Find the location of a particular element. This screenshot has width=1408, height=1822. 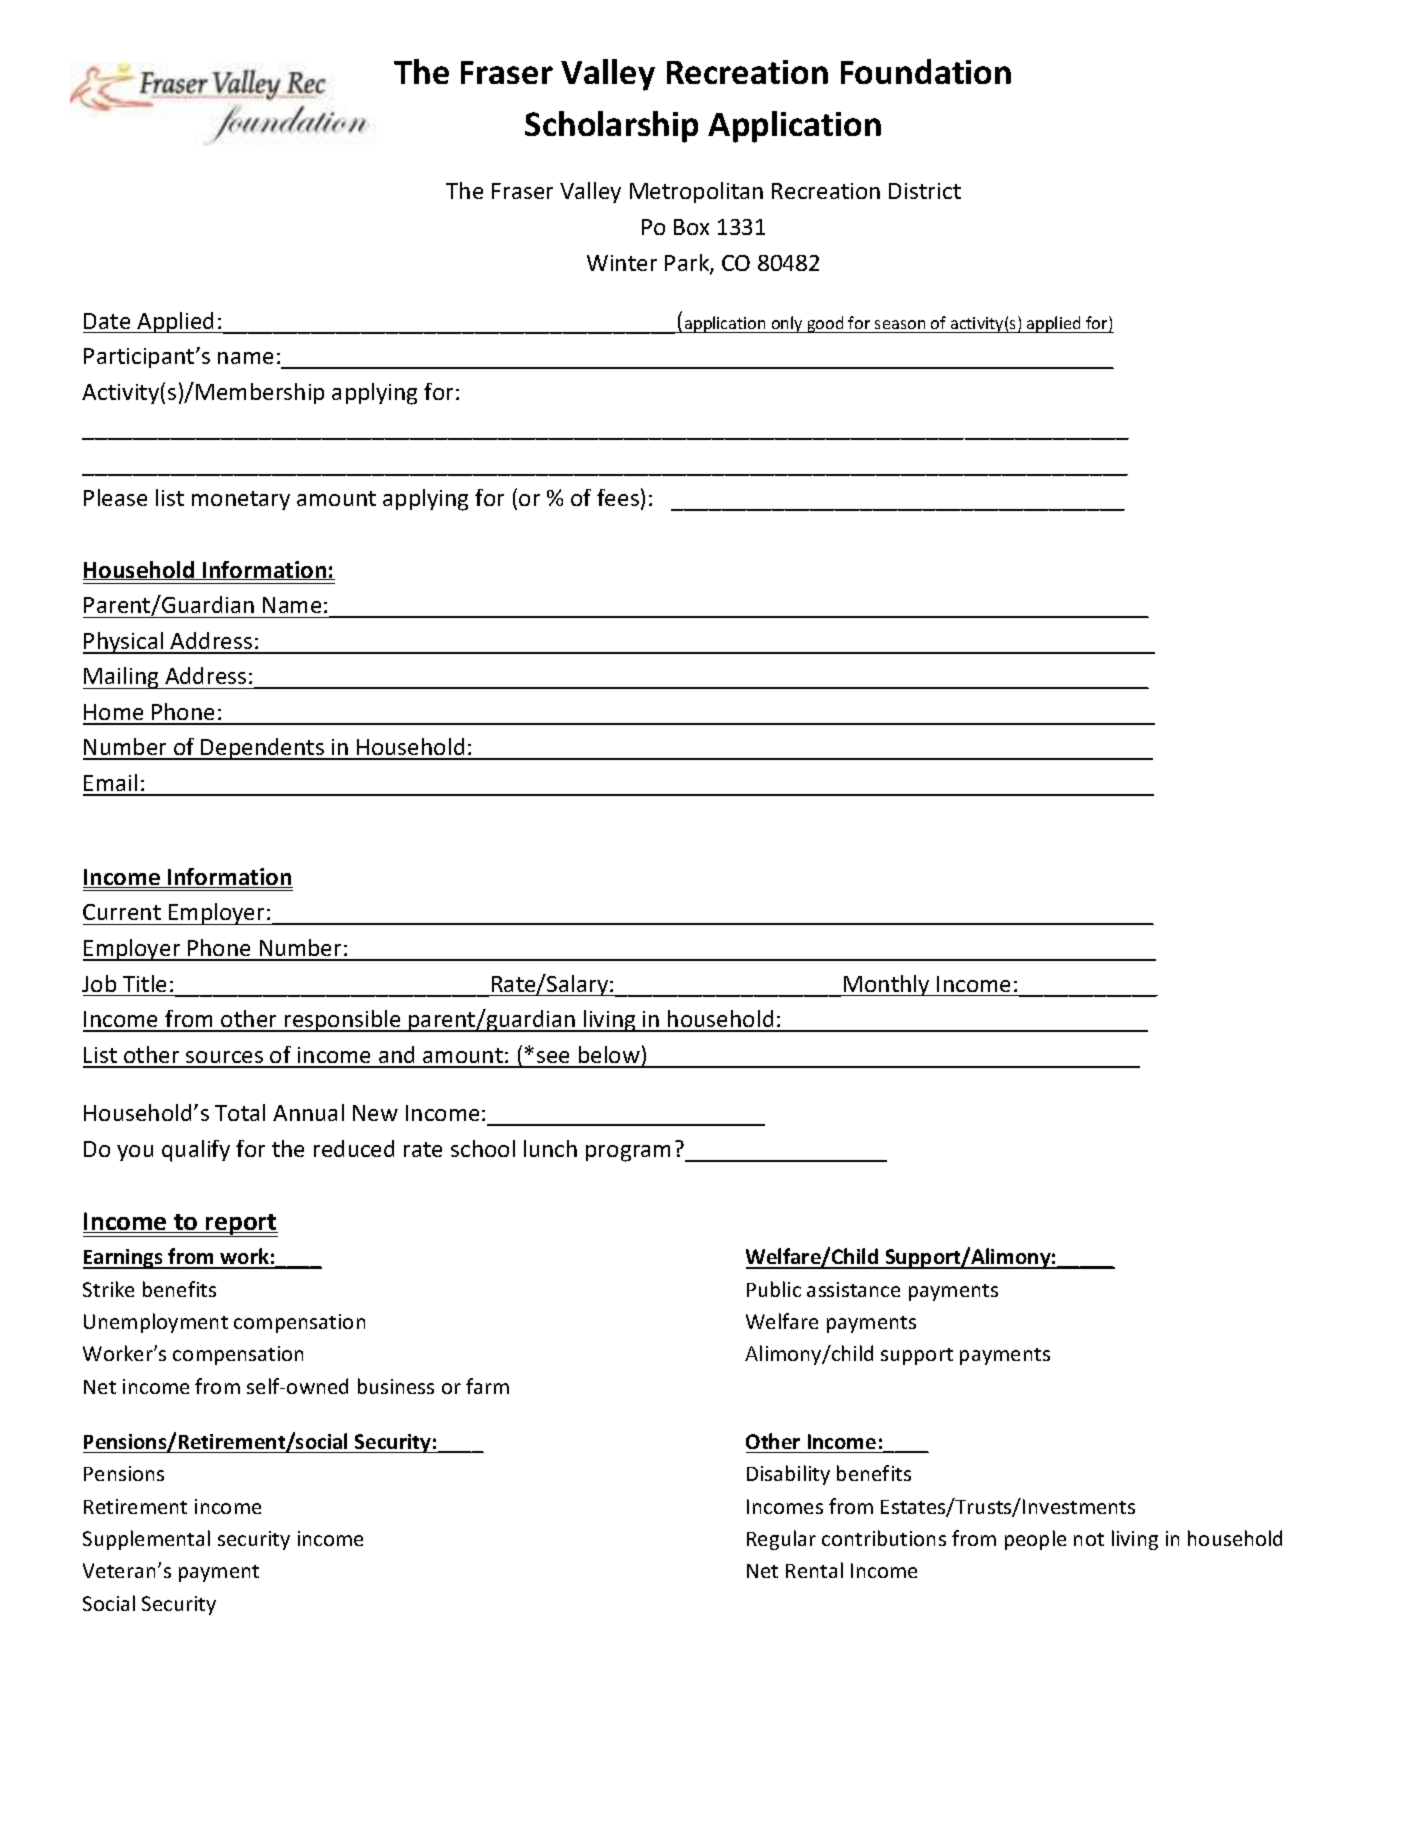

responsible is located at coordinates (343, 1021).
